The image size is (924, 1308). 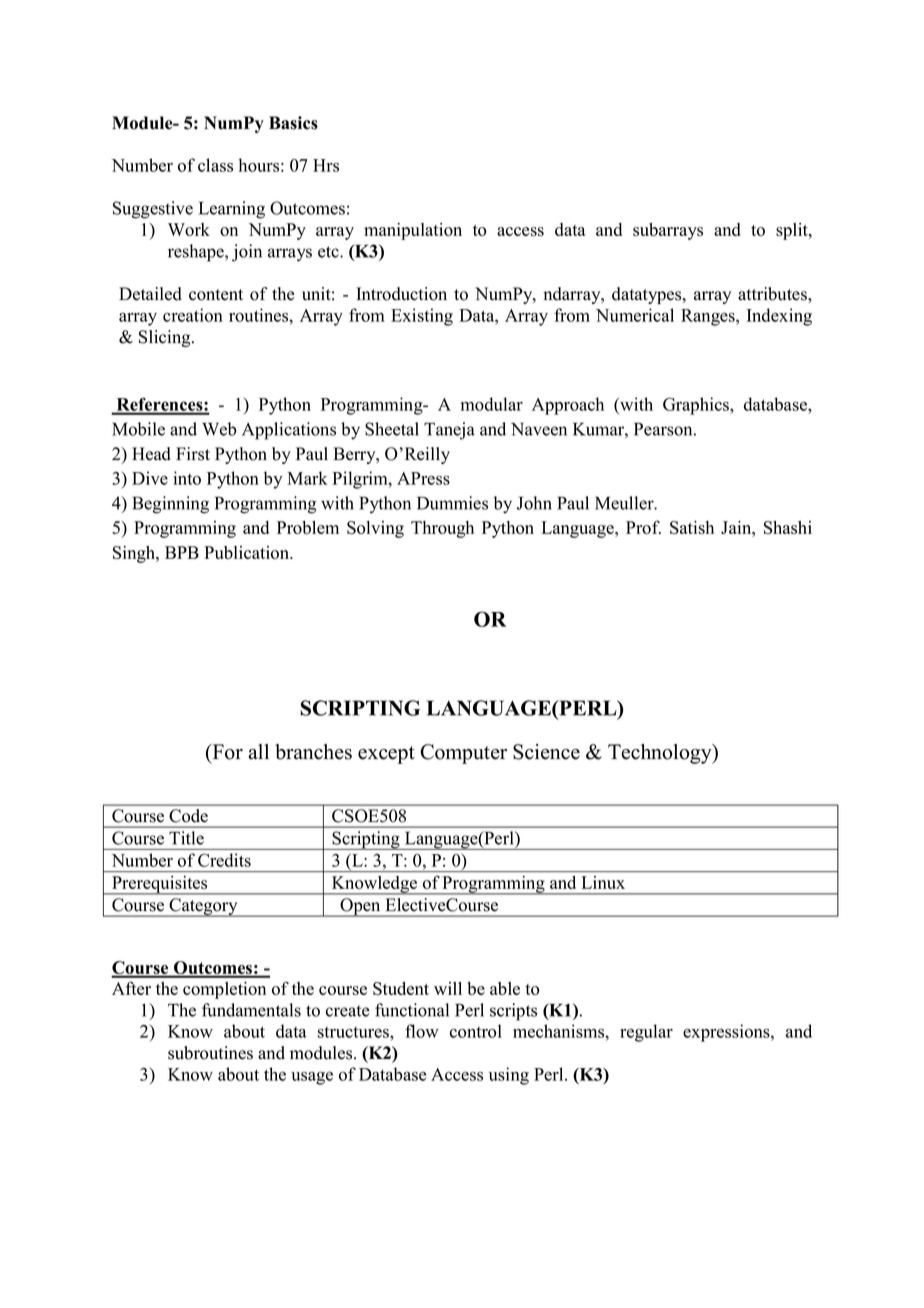 What do you see at coordinates (476, 1031) in the screenshot?
I see `control` at bounding box center [476, 1031].
